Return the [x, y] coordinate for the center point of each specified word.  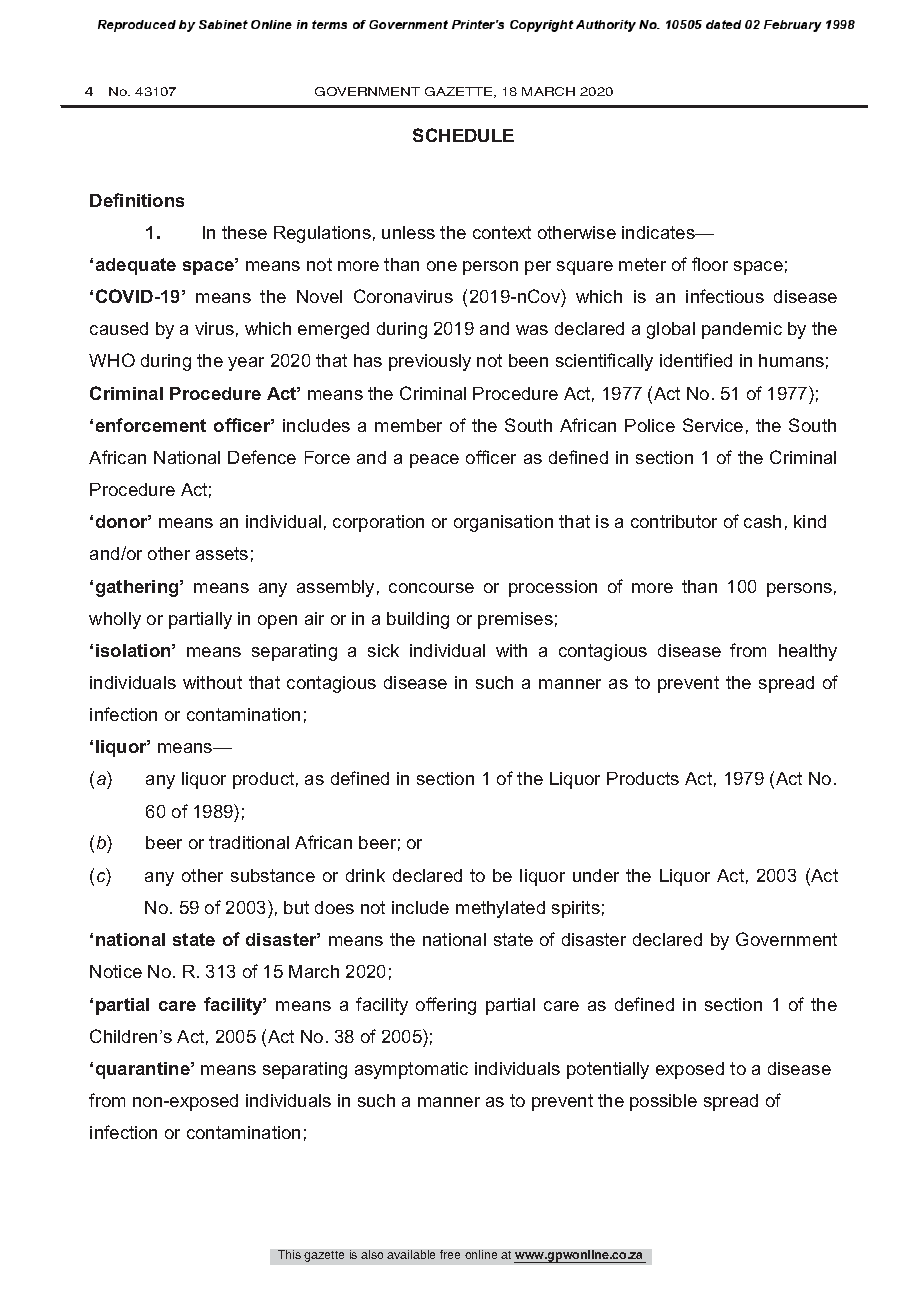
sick [383, 650]
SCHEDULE [463, 135]
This [289, 1254]
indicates [659, 232]
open [277, 622]
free [450, 1254]
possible [663, 1102]
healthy [808, 652]
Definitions [137, 200]
